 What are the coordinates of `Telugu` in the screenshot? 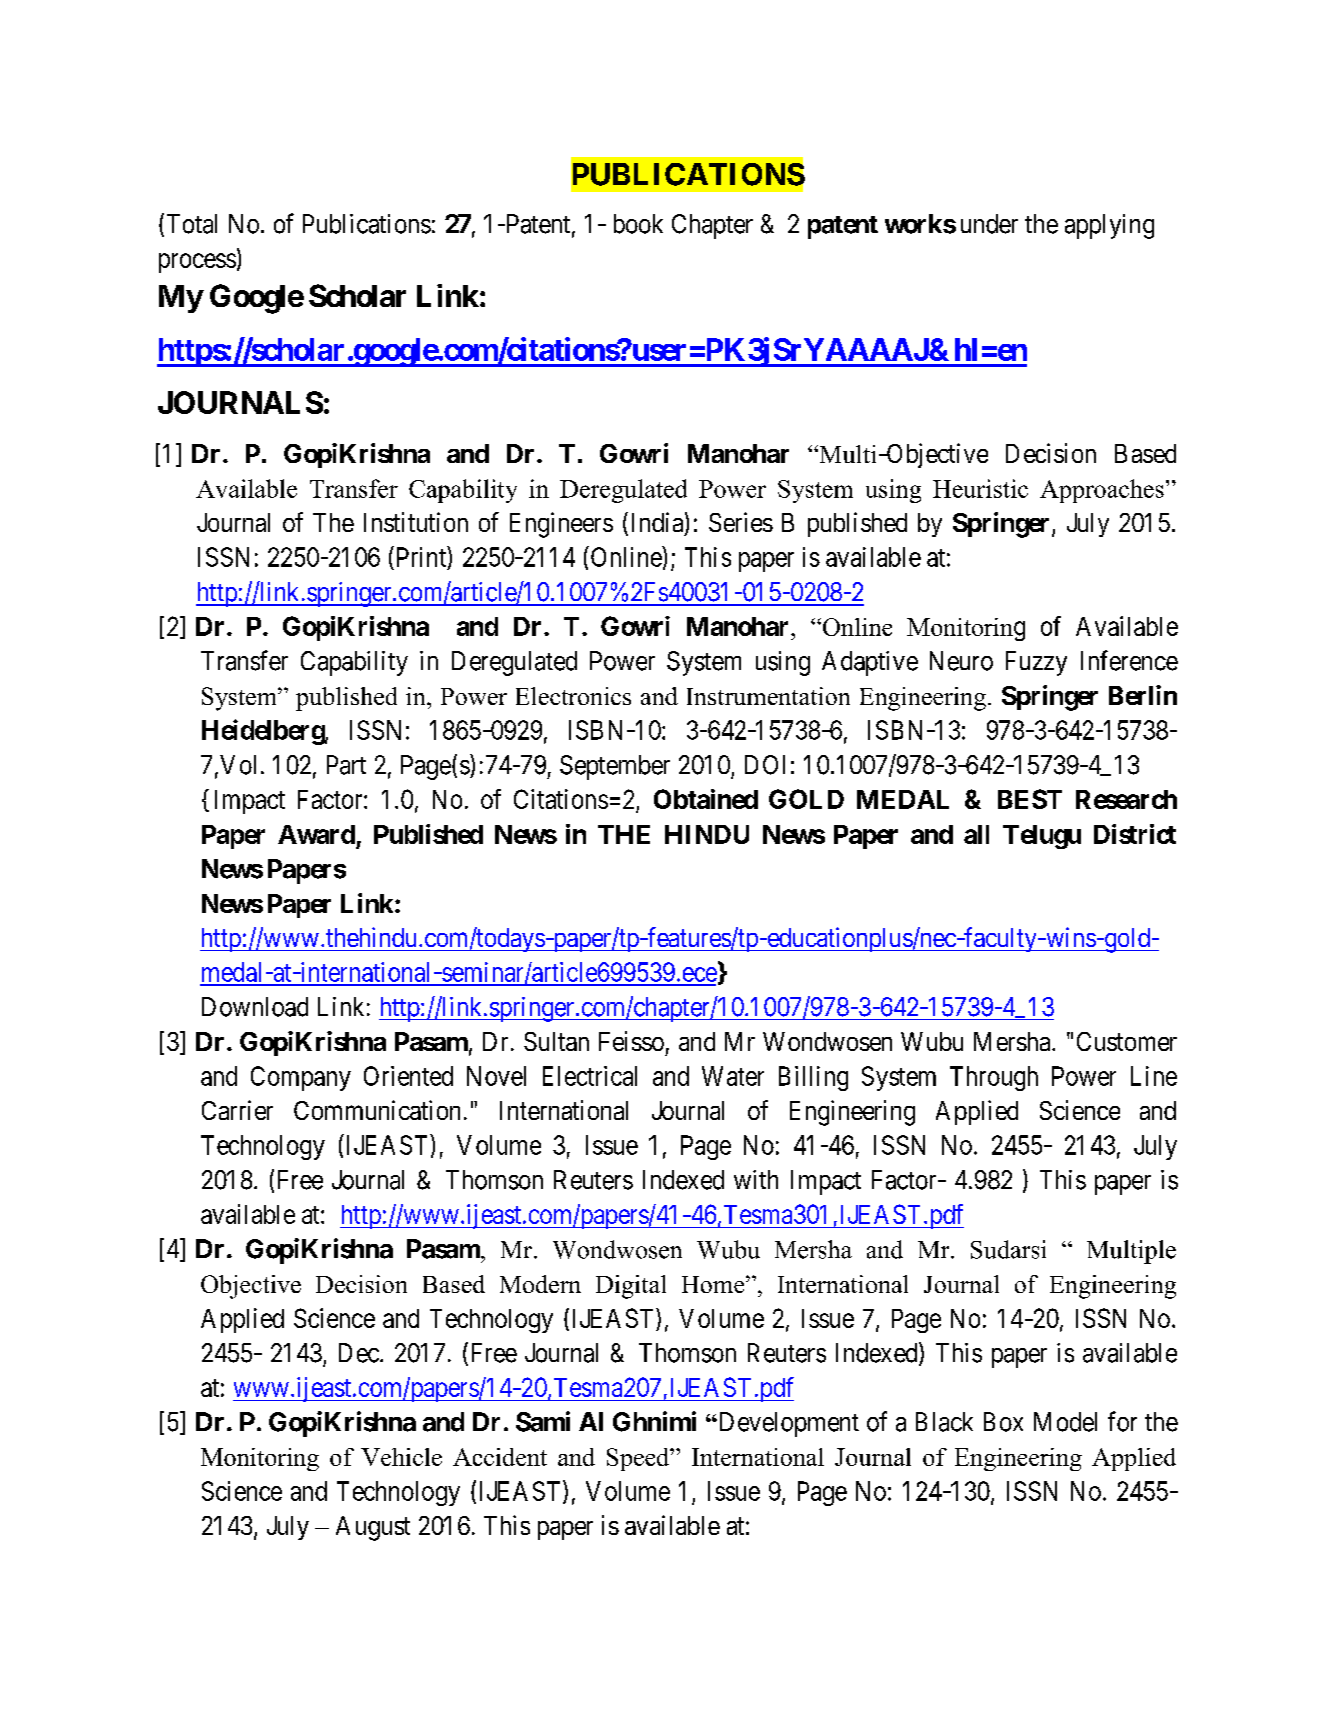 It's located at (1042, 837).
